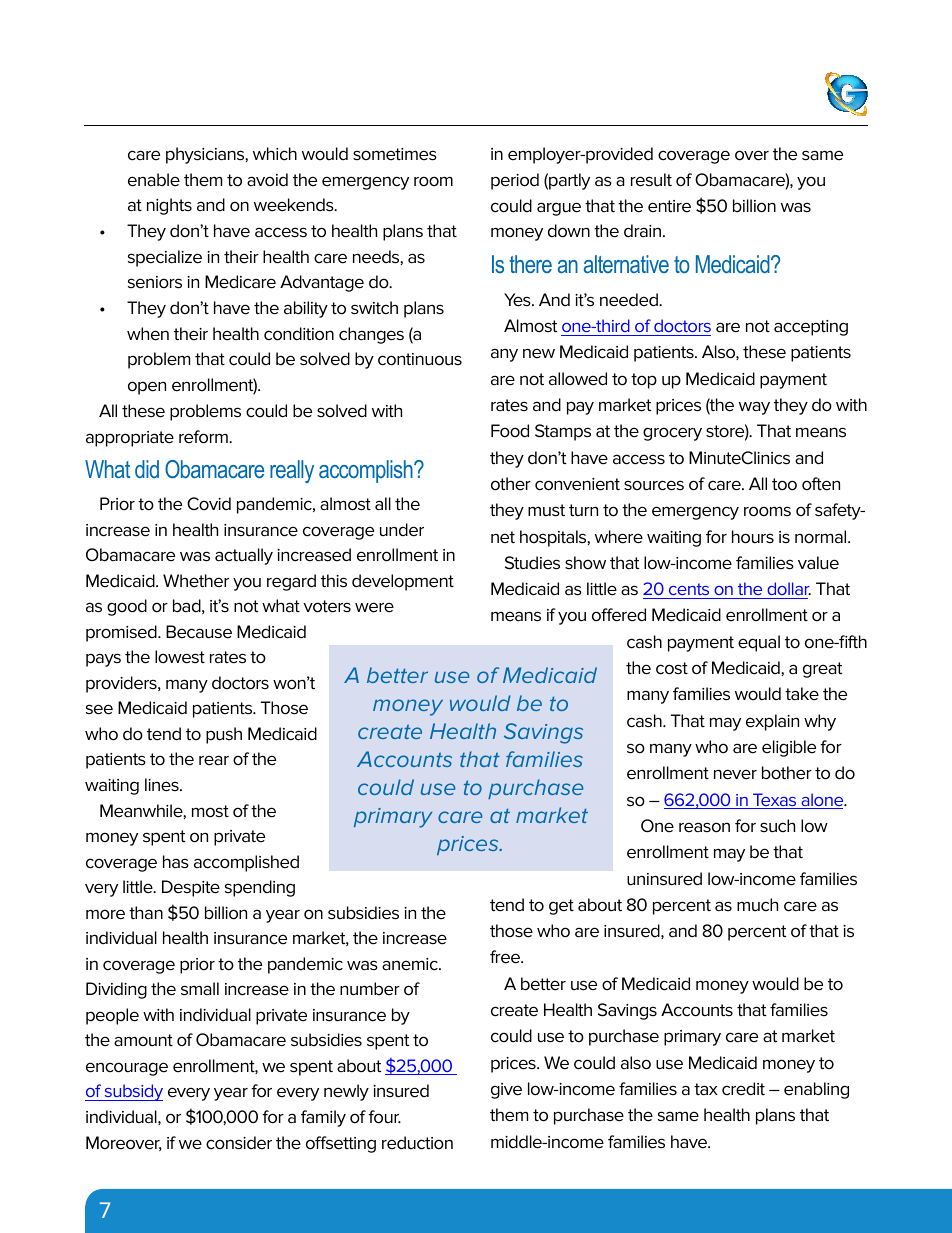 The height and width of the page is (1233, 952). Describe the element at coordinates (154, 180) in the page. I see `enable` at that location.
